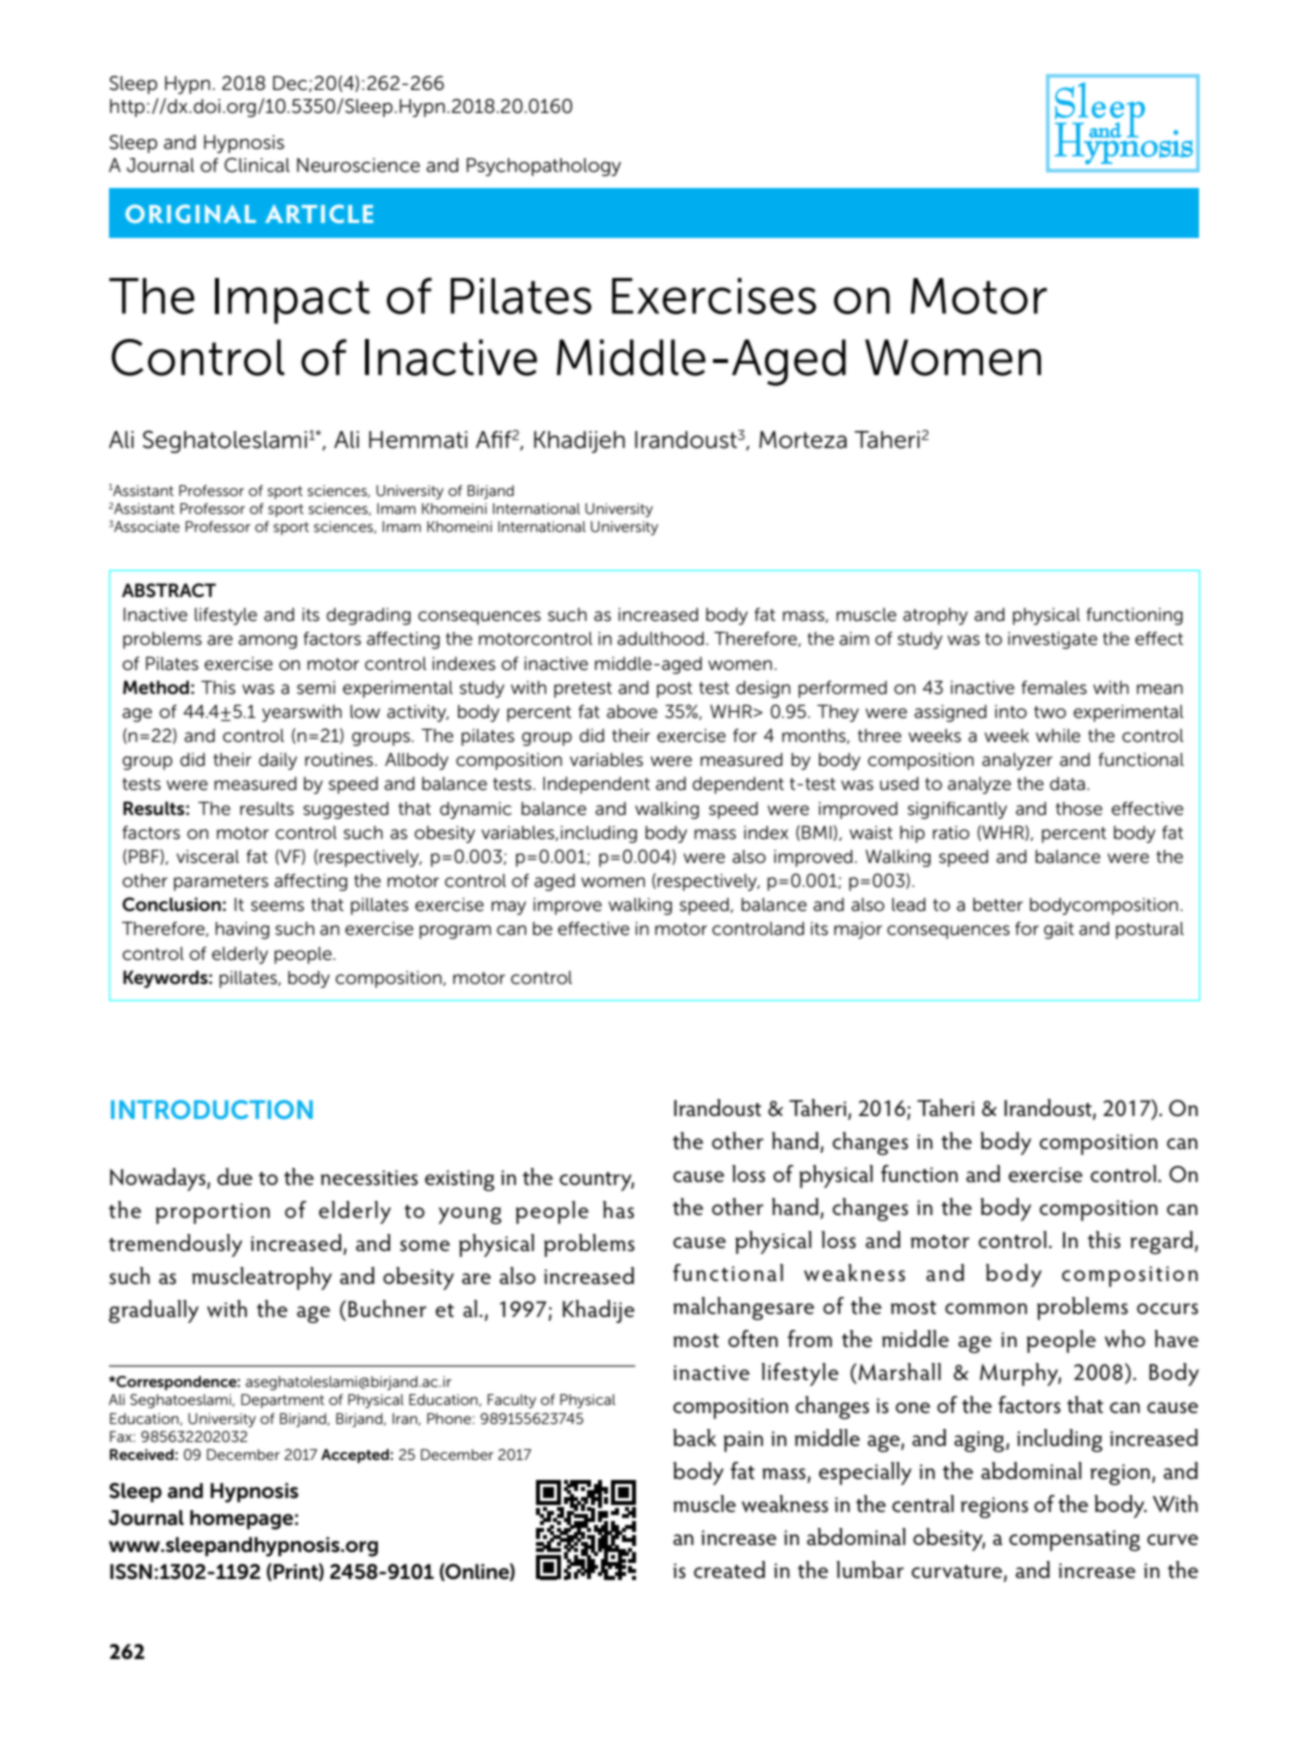 The height and width of the screenshot is (1738, 1308). What do you see at coordinates (1052, 640) in the screenshot?
I see `investigate` at bounding box center [1052, 640].
